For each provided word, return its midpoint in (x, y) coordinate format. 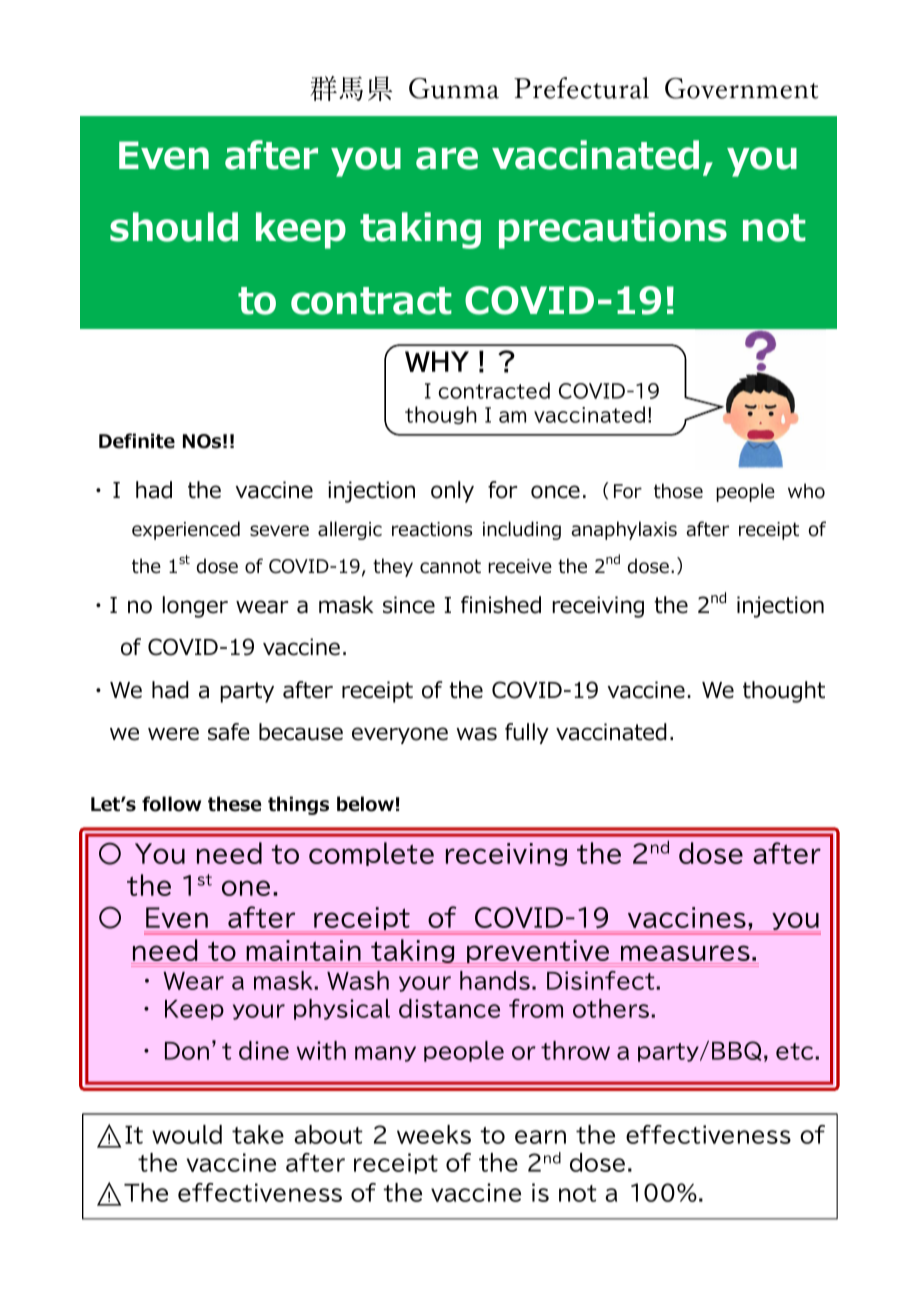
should (174, 227)
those (678, 491)
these (234, 804)
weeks (434, 1134)
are (447, 158)
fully (527, 733)
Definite (137, 441)
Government (741, 88)
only (452, 492)
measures (685, 954)
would (187, 1134)
